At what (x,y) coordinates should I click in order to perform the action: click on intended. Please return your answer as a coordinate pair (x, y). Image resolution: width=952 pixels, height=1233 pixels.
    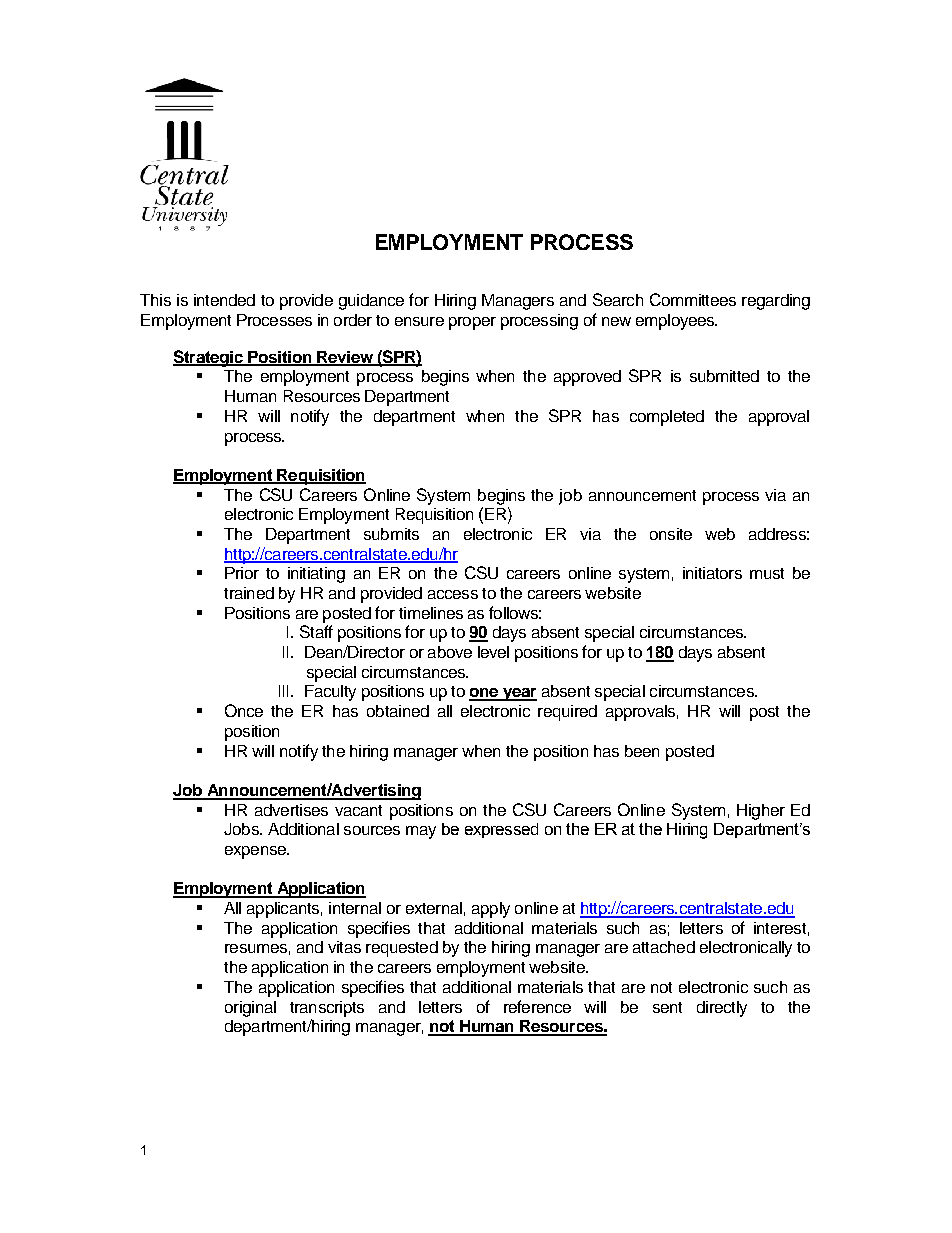
    Looking at the image, I should click on (224, 300).
